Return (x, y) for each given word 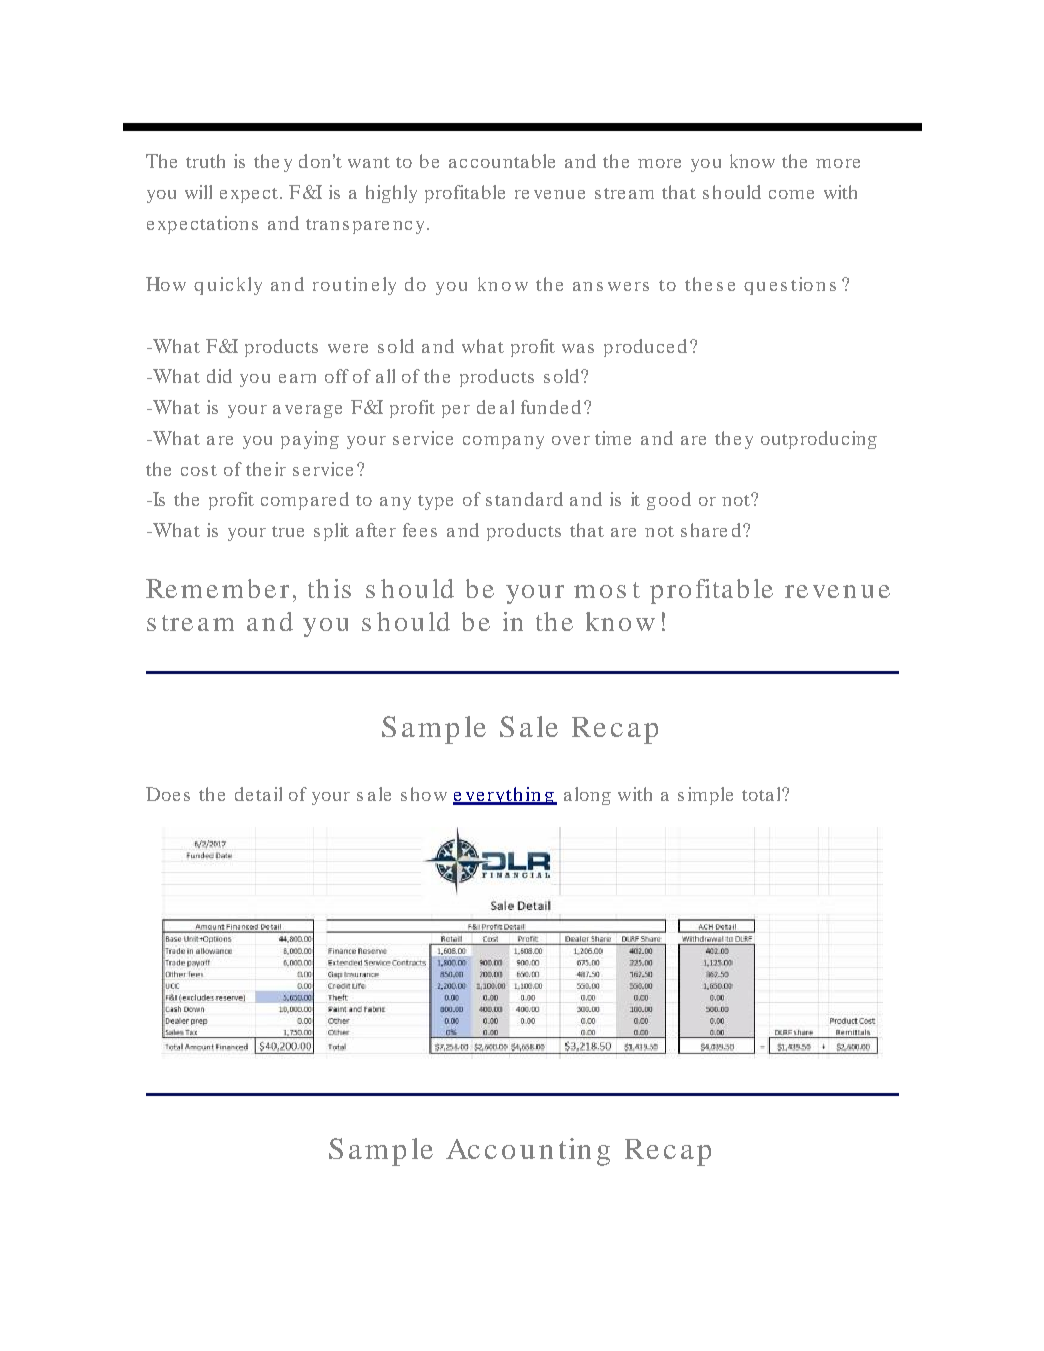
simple (705, 796)
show (424, 794)
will (198, 192)
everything (504, 796)
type (435, 502)
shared (711, 530)
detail (258, 794)
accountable (502, 161)
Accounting (528, 1152)
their (266, 469)
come (791, 194)
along (587, 796)
